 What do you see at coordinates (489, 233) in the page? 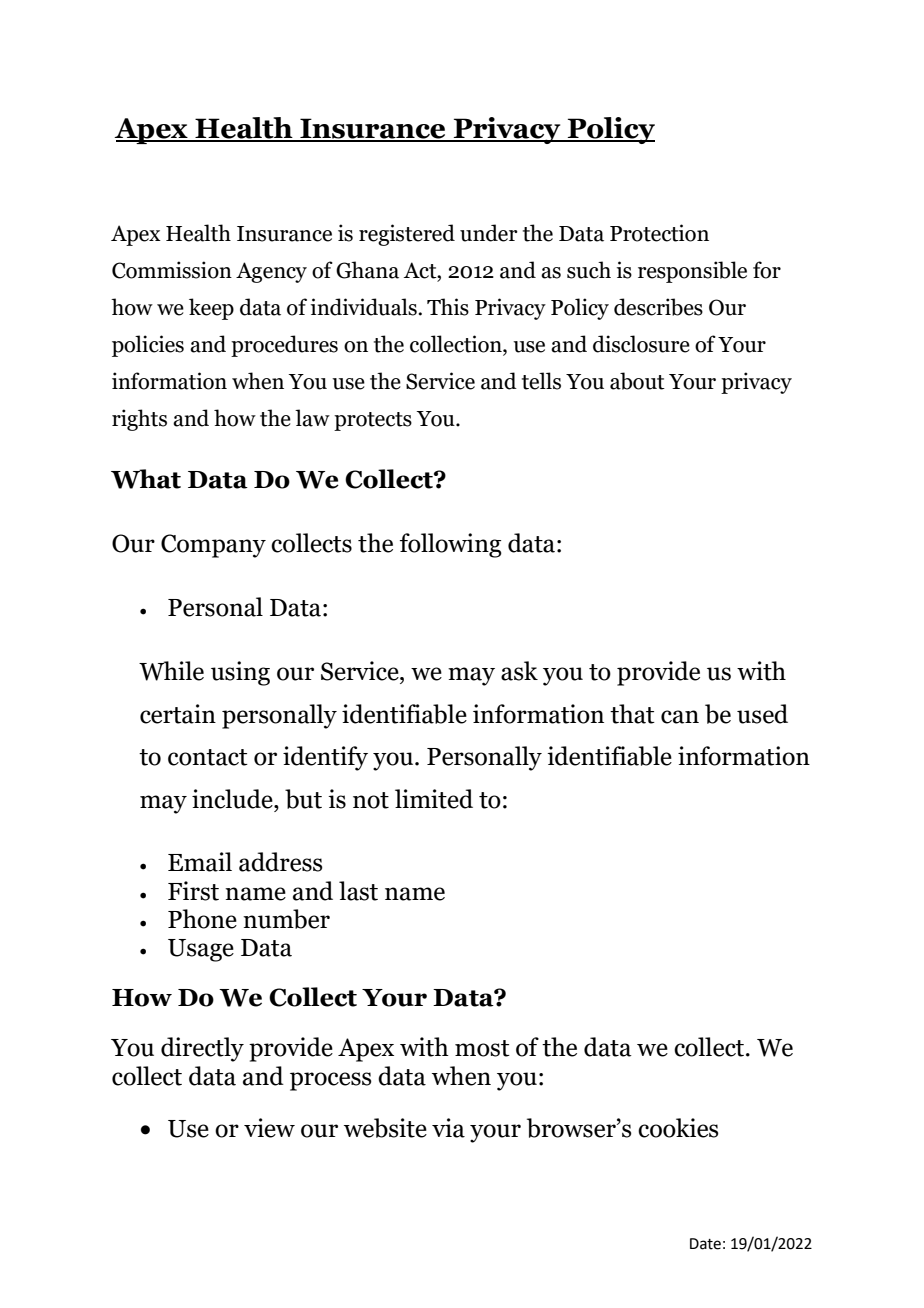
I see `under` at bounding box center [489, 233].
